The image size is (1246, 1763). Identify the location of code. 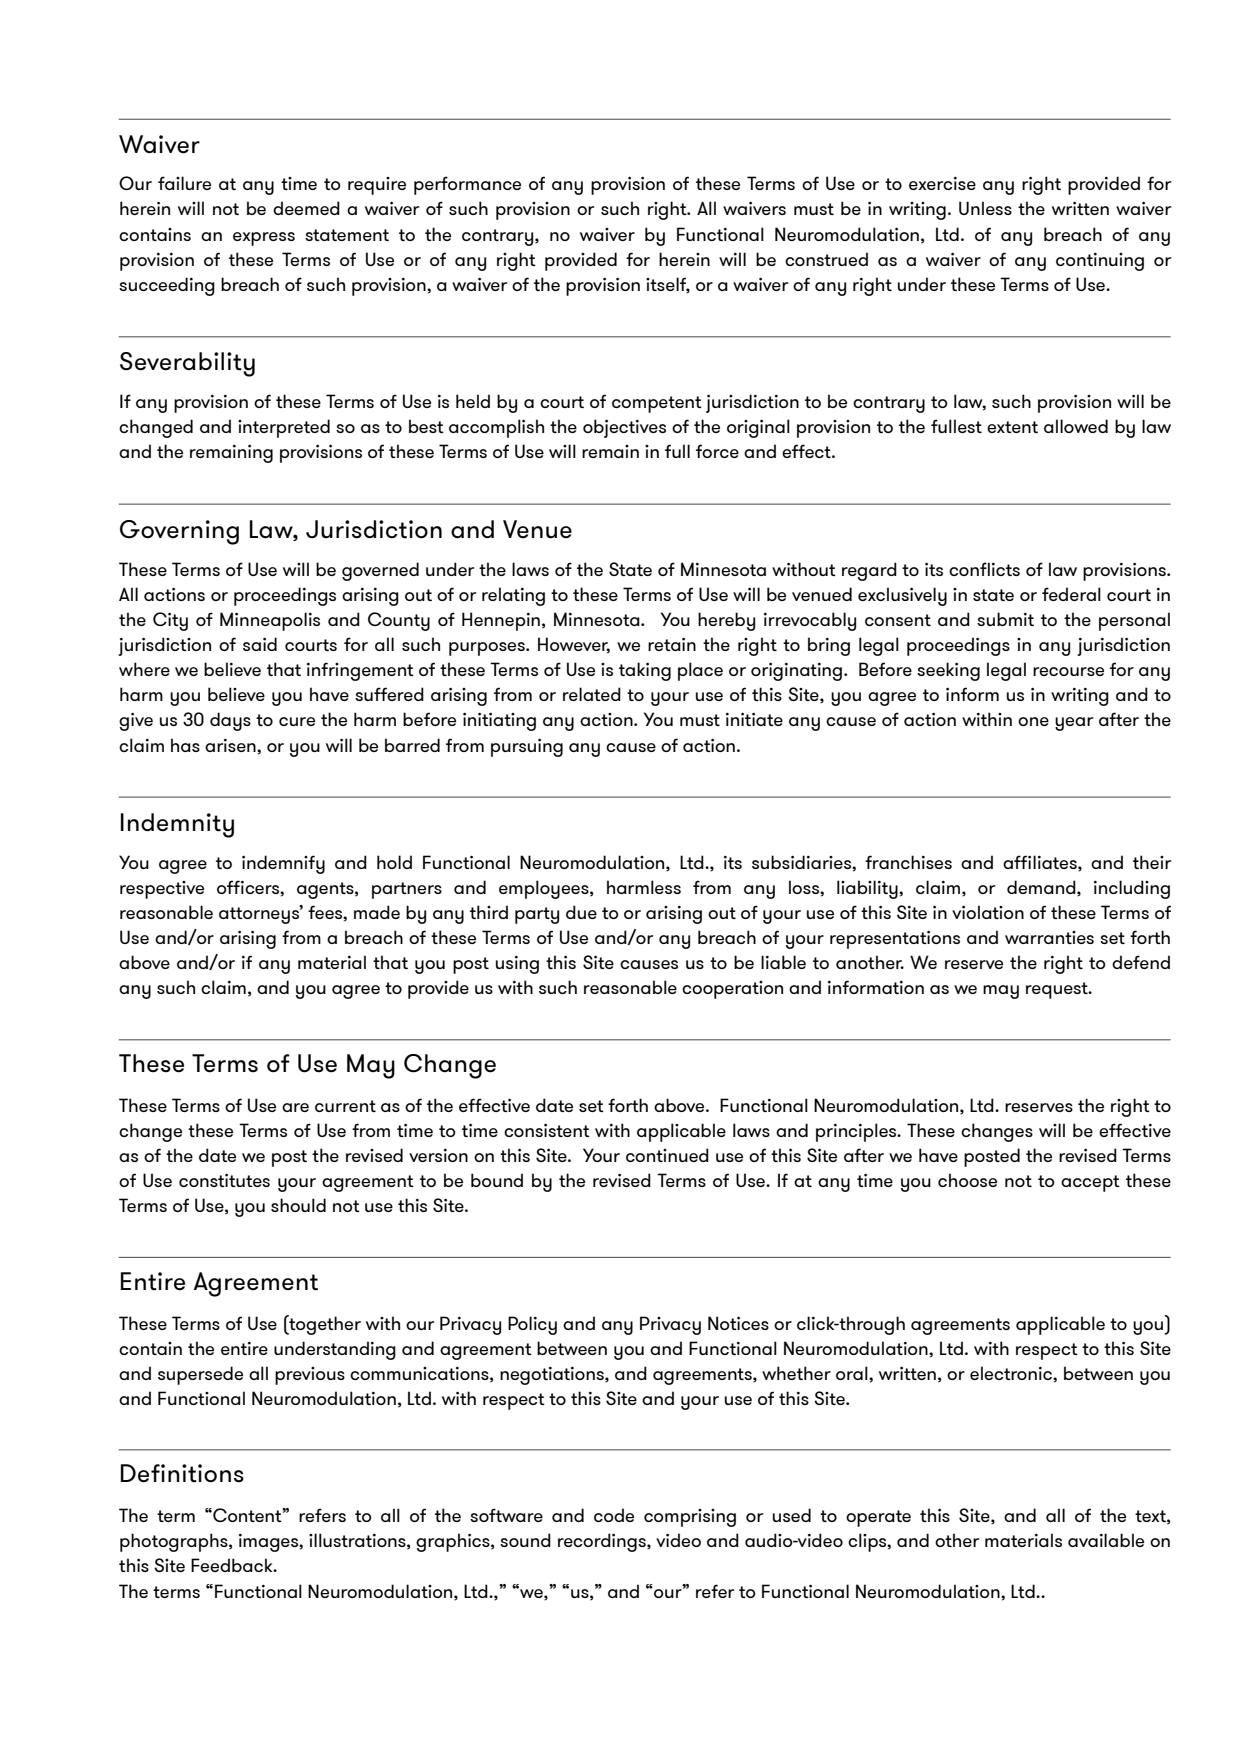
(614, 1515).
